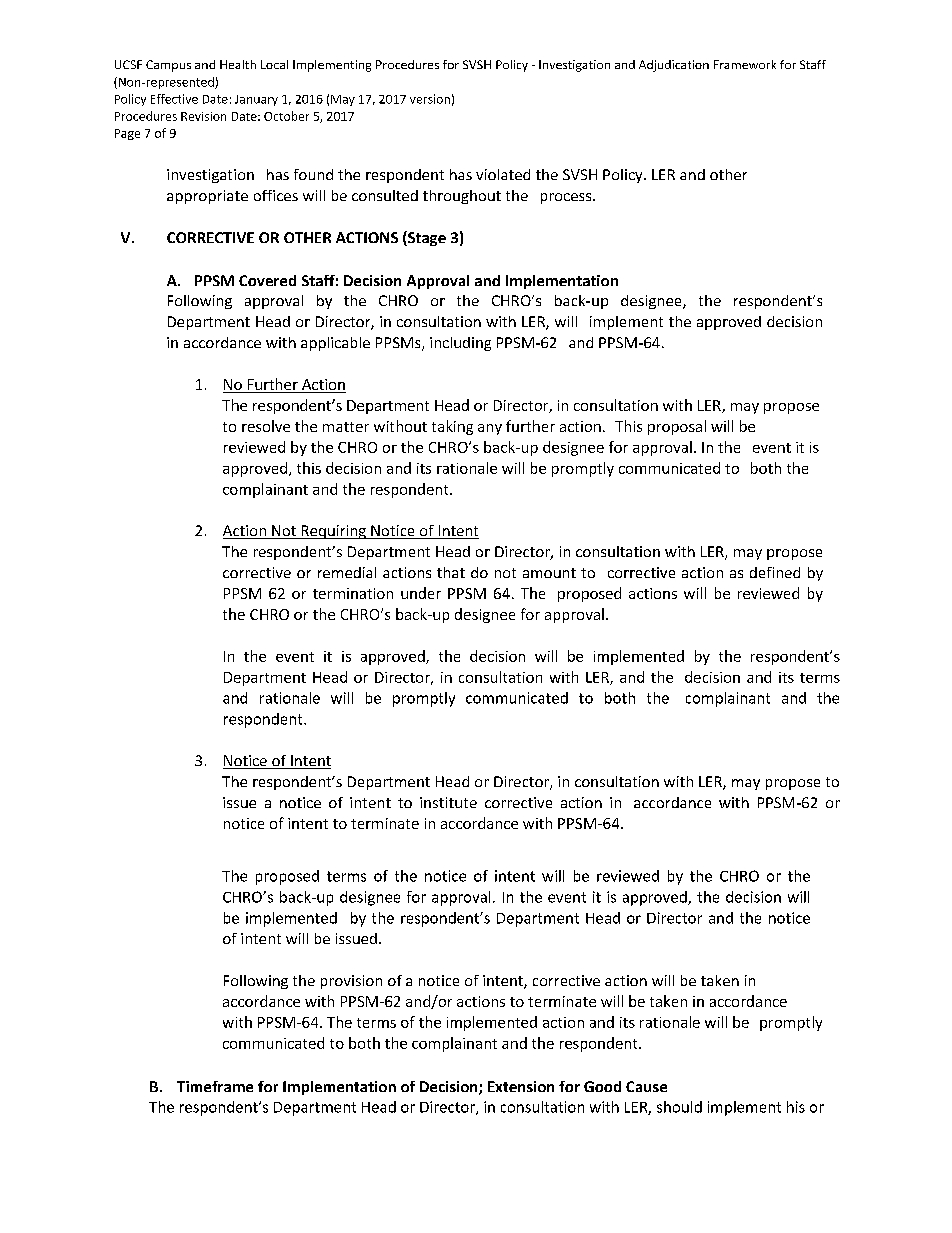 The width and height of the image is (952, 1233). What do you see at coordinates (421, 593) in the image?
I see `under` at bounding box center [421, 593].
